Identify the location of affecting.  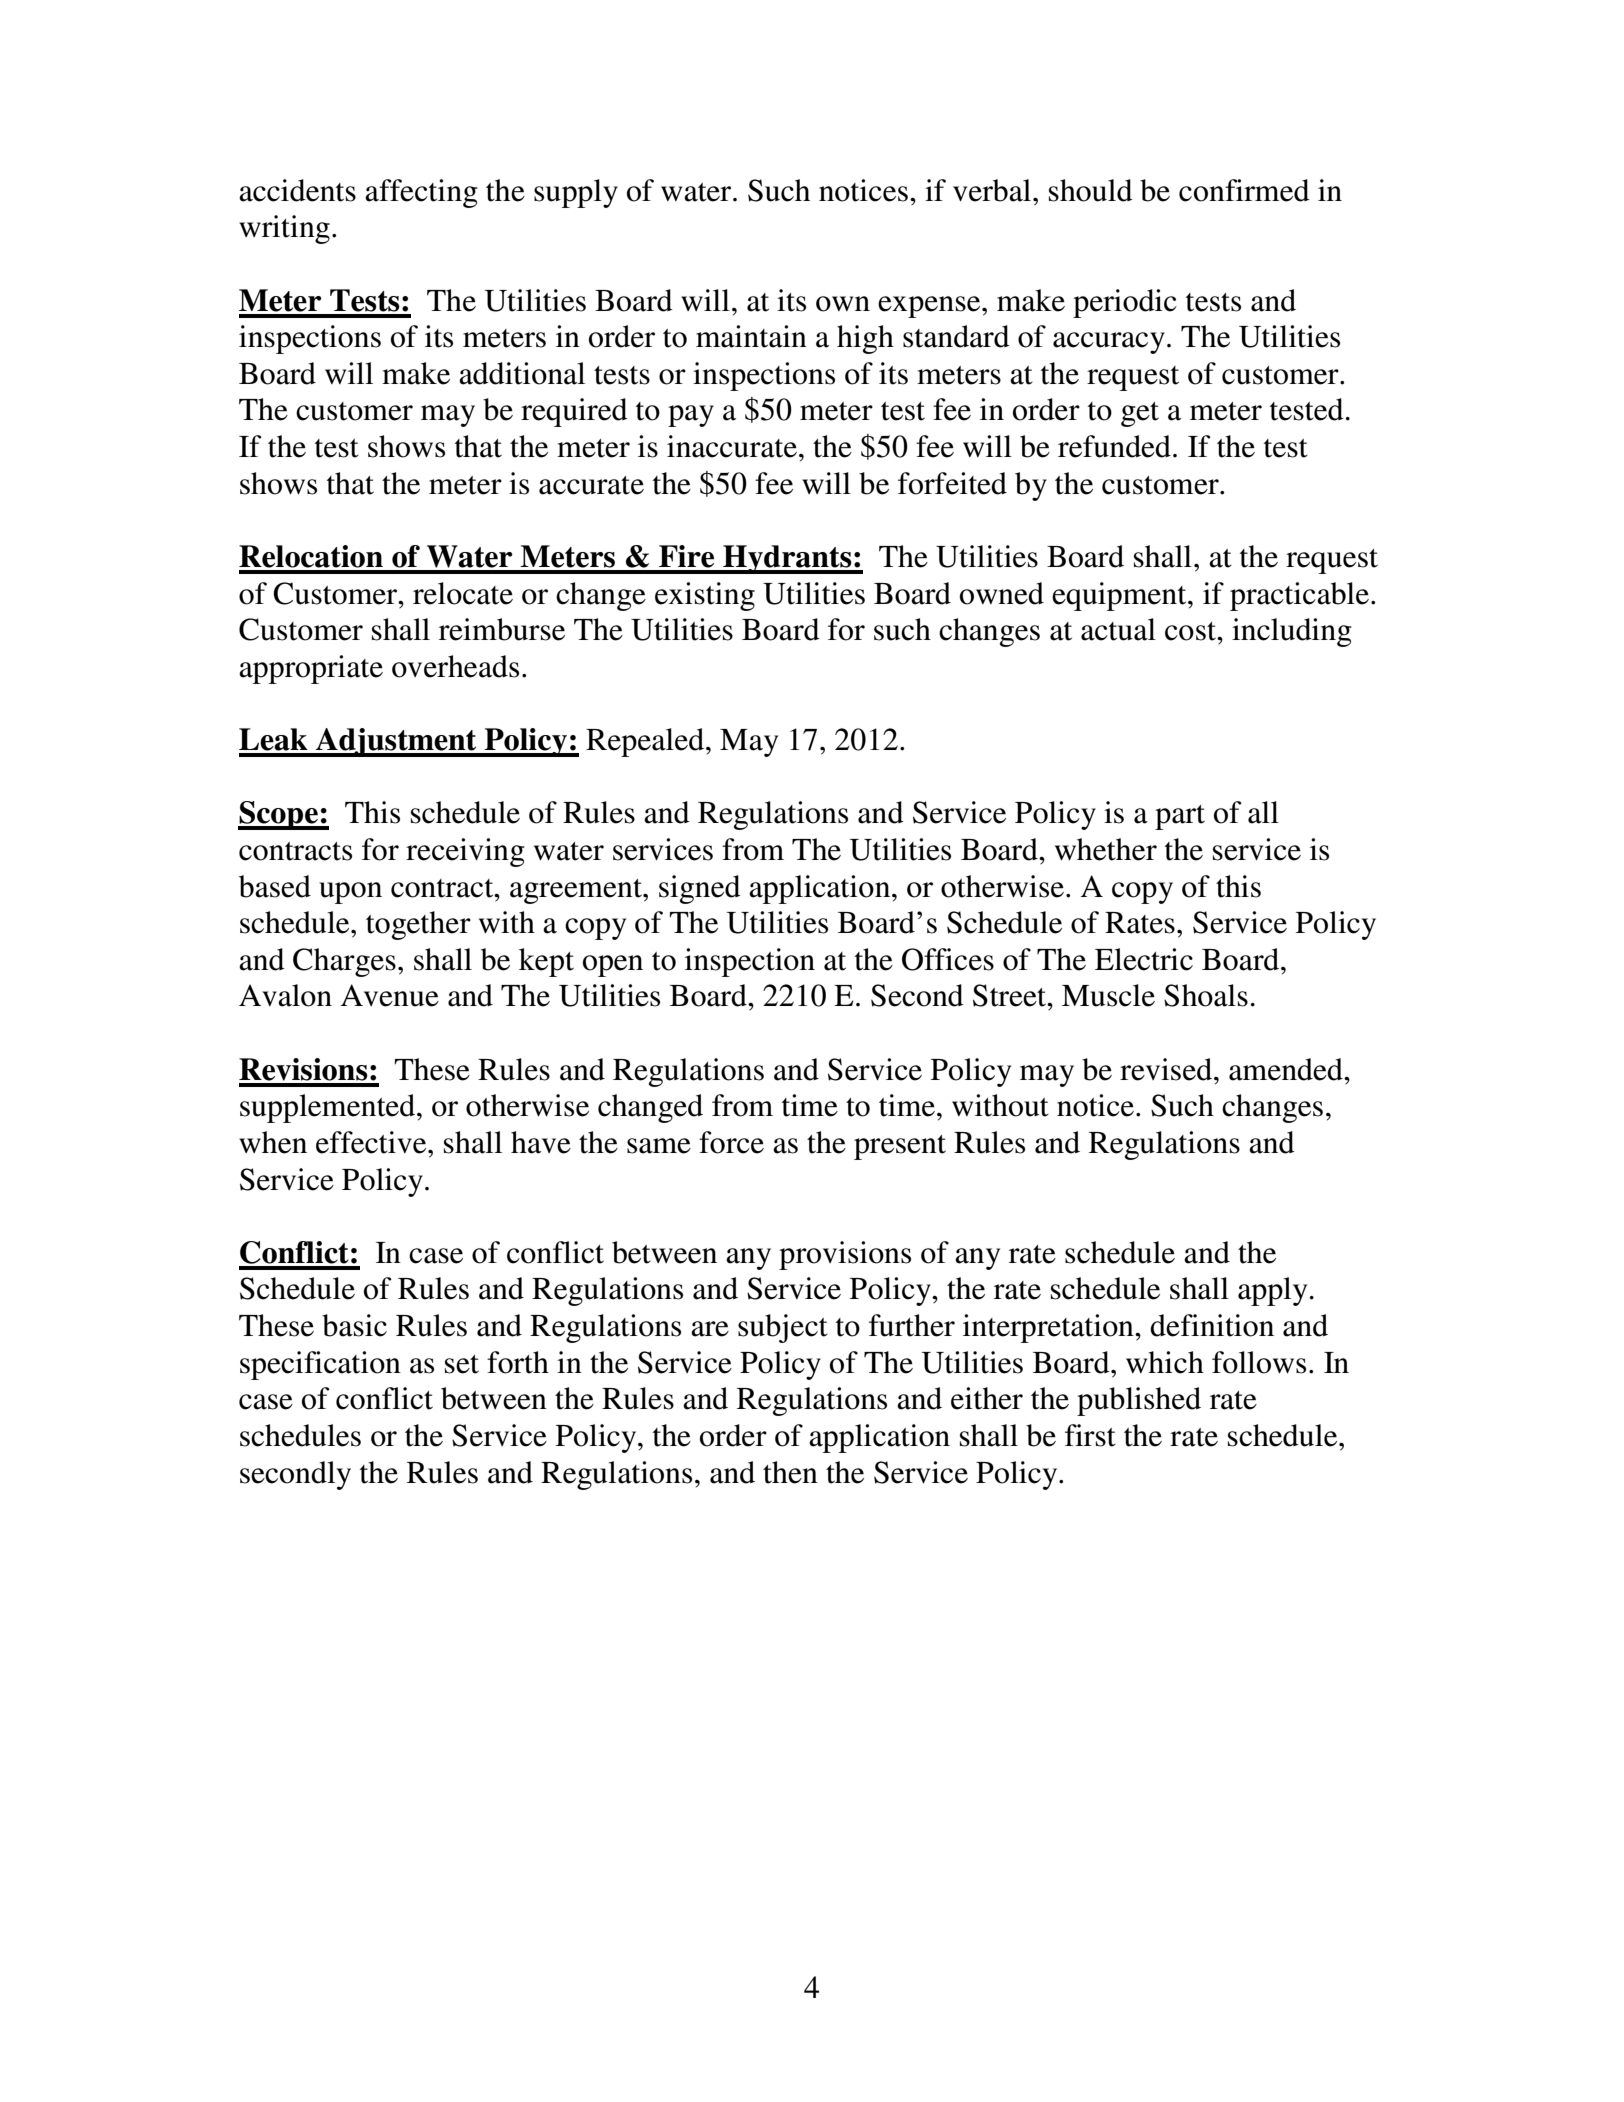
(421, 193).
